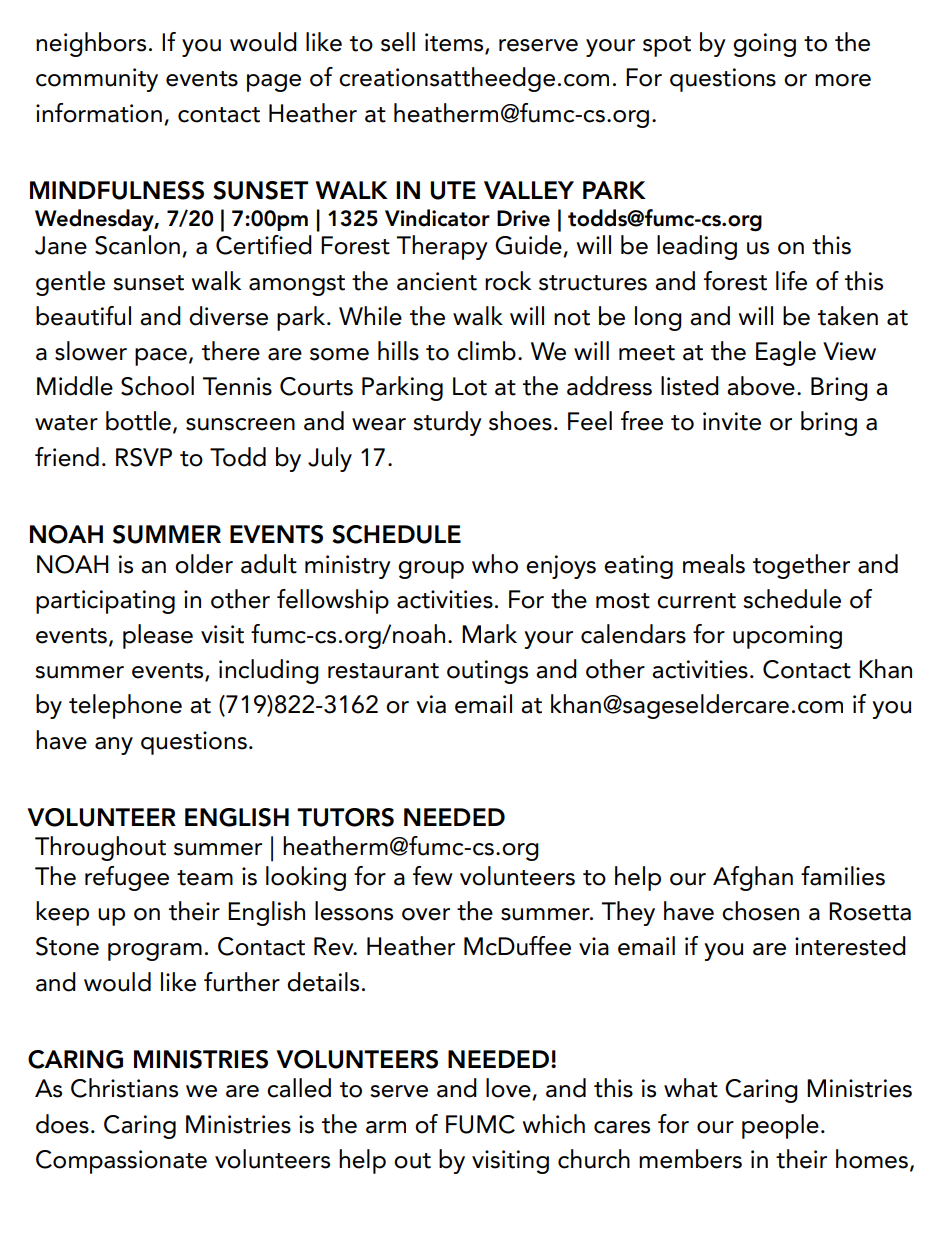 This screenshot has width=952, height=1233. What do you see at coordinates (138, 421) in the screenshot?
I see `bottle` at bounding box center [138, 421].
